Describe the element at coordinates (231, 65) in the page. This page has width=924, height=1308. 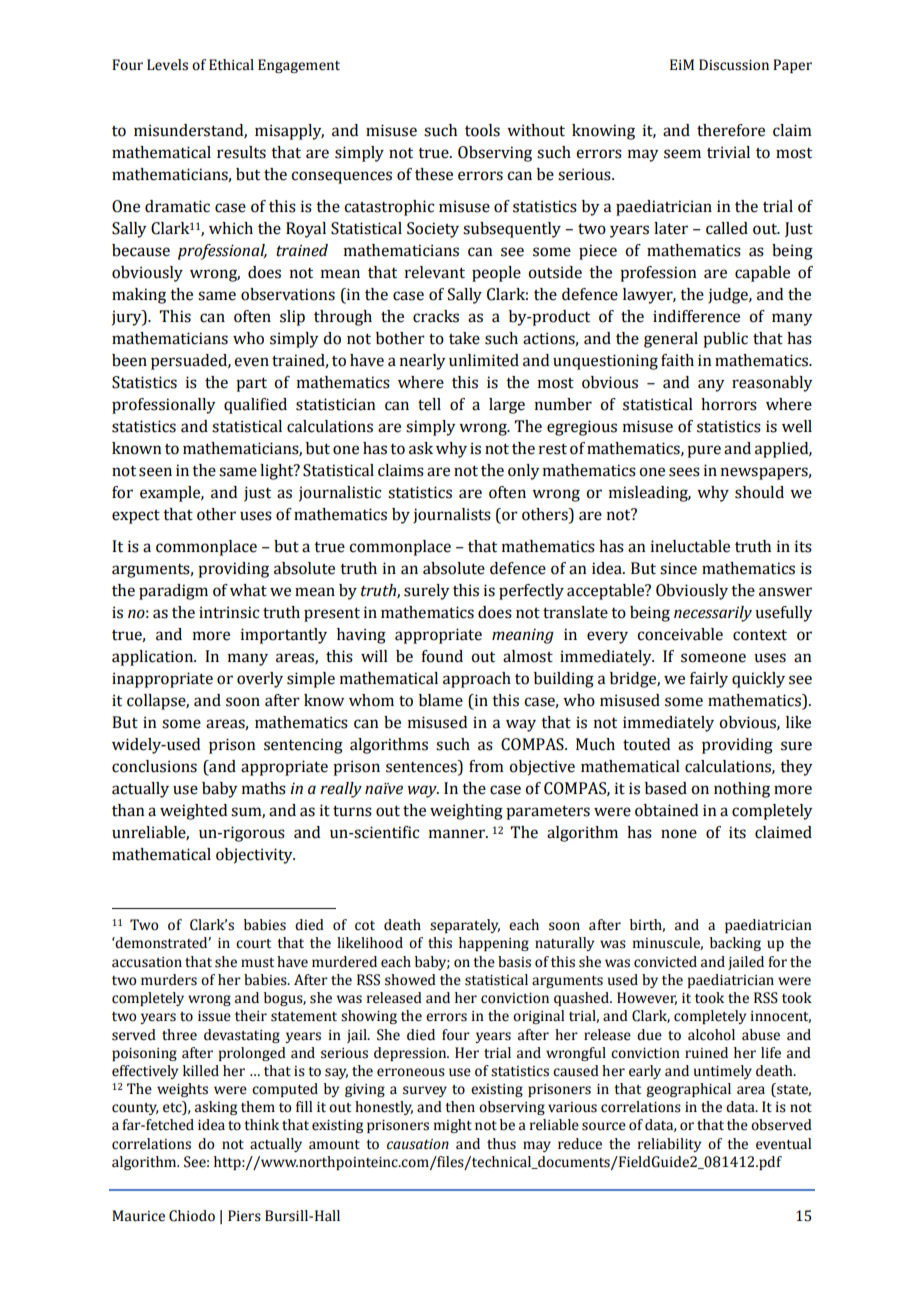
I see `Ethical` at that location.
